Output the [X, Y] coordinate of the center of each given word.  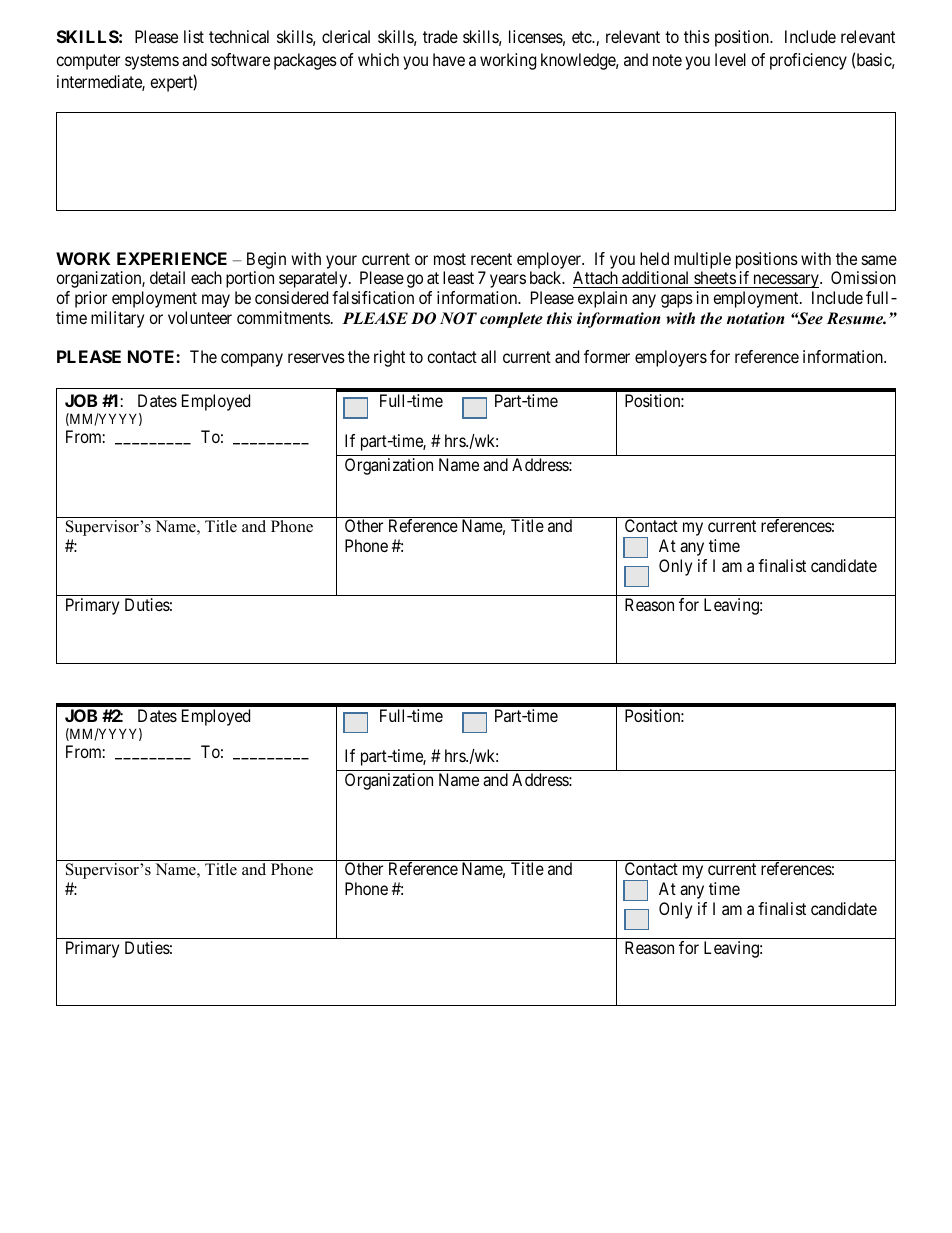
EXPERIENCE [172, 258]
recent [491, 259]
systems [152, 62]
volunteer [200, 317]
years [508, 281]
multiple [702, 260]
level [730, 59]
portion [250, 279]
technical [239, 36]
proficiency [808, 61]
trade [440, 36]
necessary [786, 281]
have [449, 59]
